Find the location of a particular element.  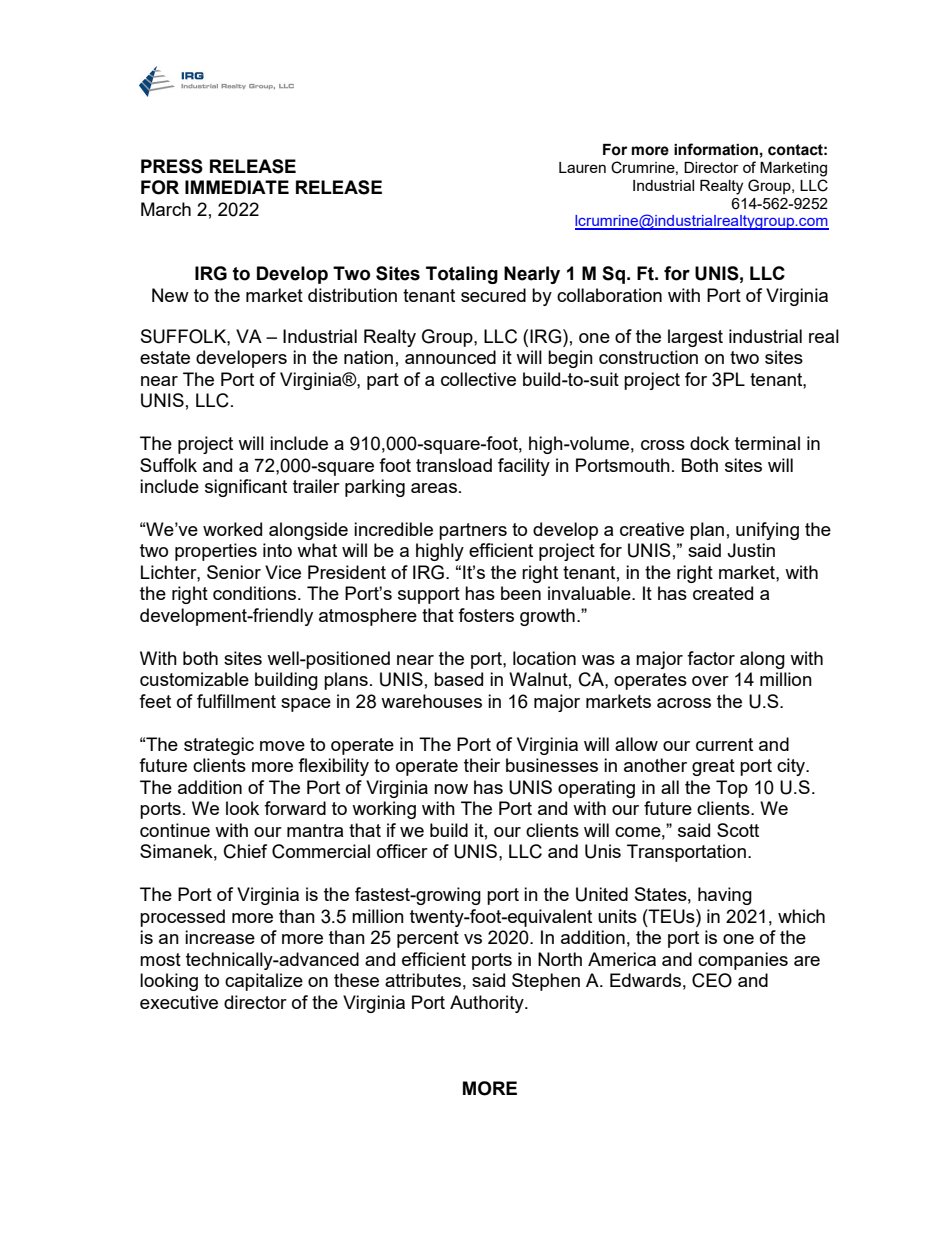

Authority is located at coordinates (488, 1004).
